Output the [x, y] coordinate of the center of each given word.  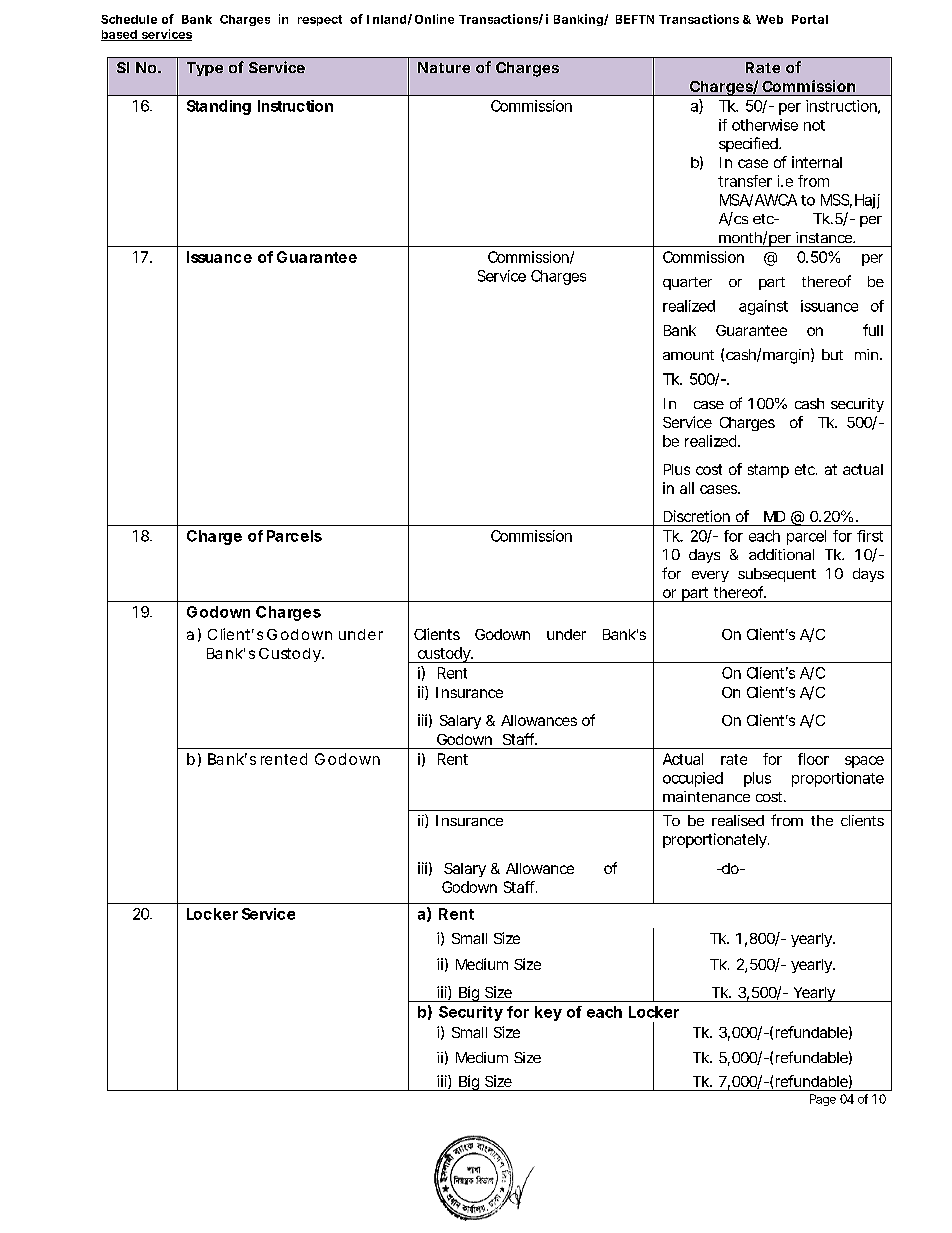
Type [205, 69]
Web [769, 19]
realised [738, 820]
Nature [444, 67]
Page [823, 1100]
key [548, 1013]
